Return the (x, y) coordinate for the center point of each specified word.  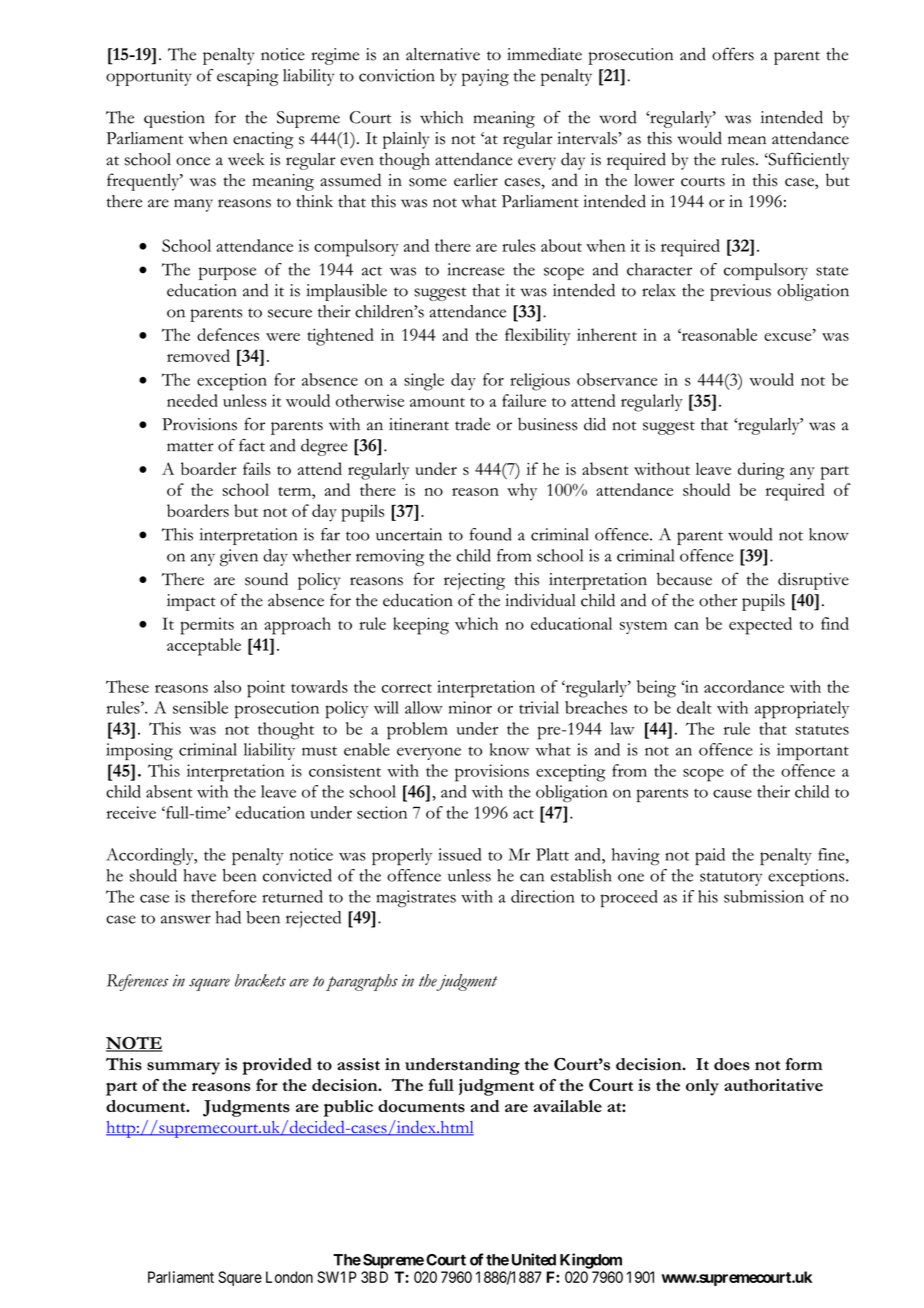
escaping (247, 77)
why (522, 491)
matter (190, 447)
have (199, 875)
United (534, 1259)
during (761, 471)
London (289, 1277)
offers (733, 54)
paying (485, 77)
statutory (731, 879)
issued (459, 854)
